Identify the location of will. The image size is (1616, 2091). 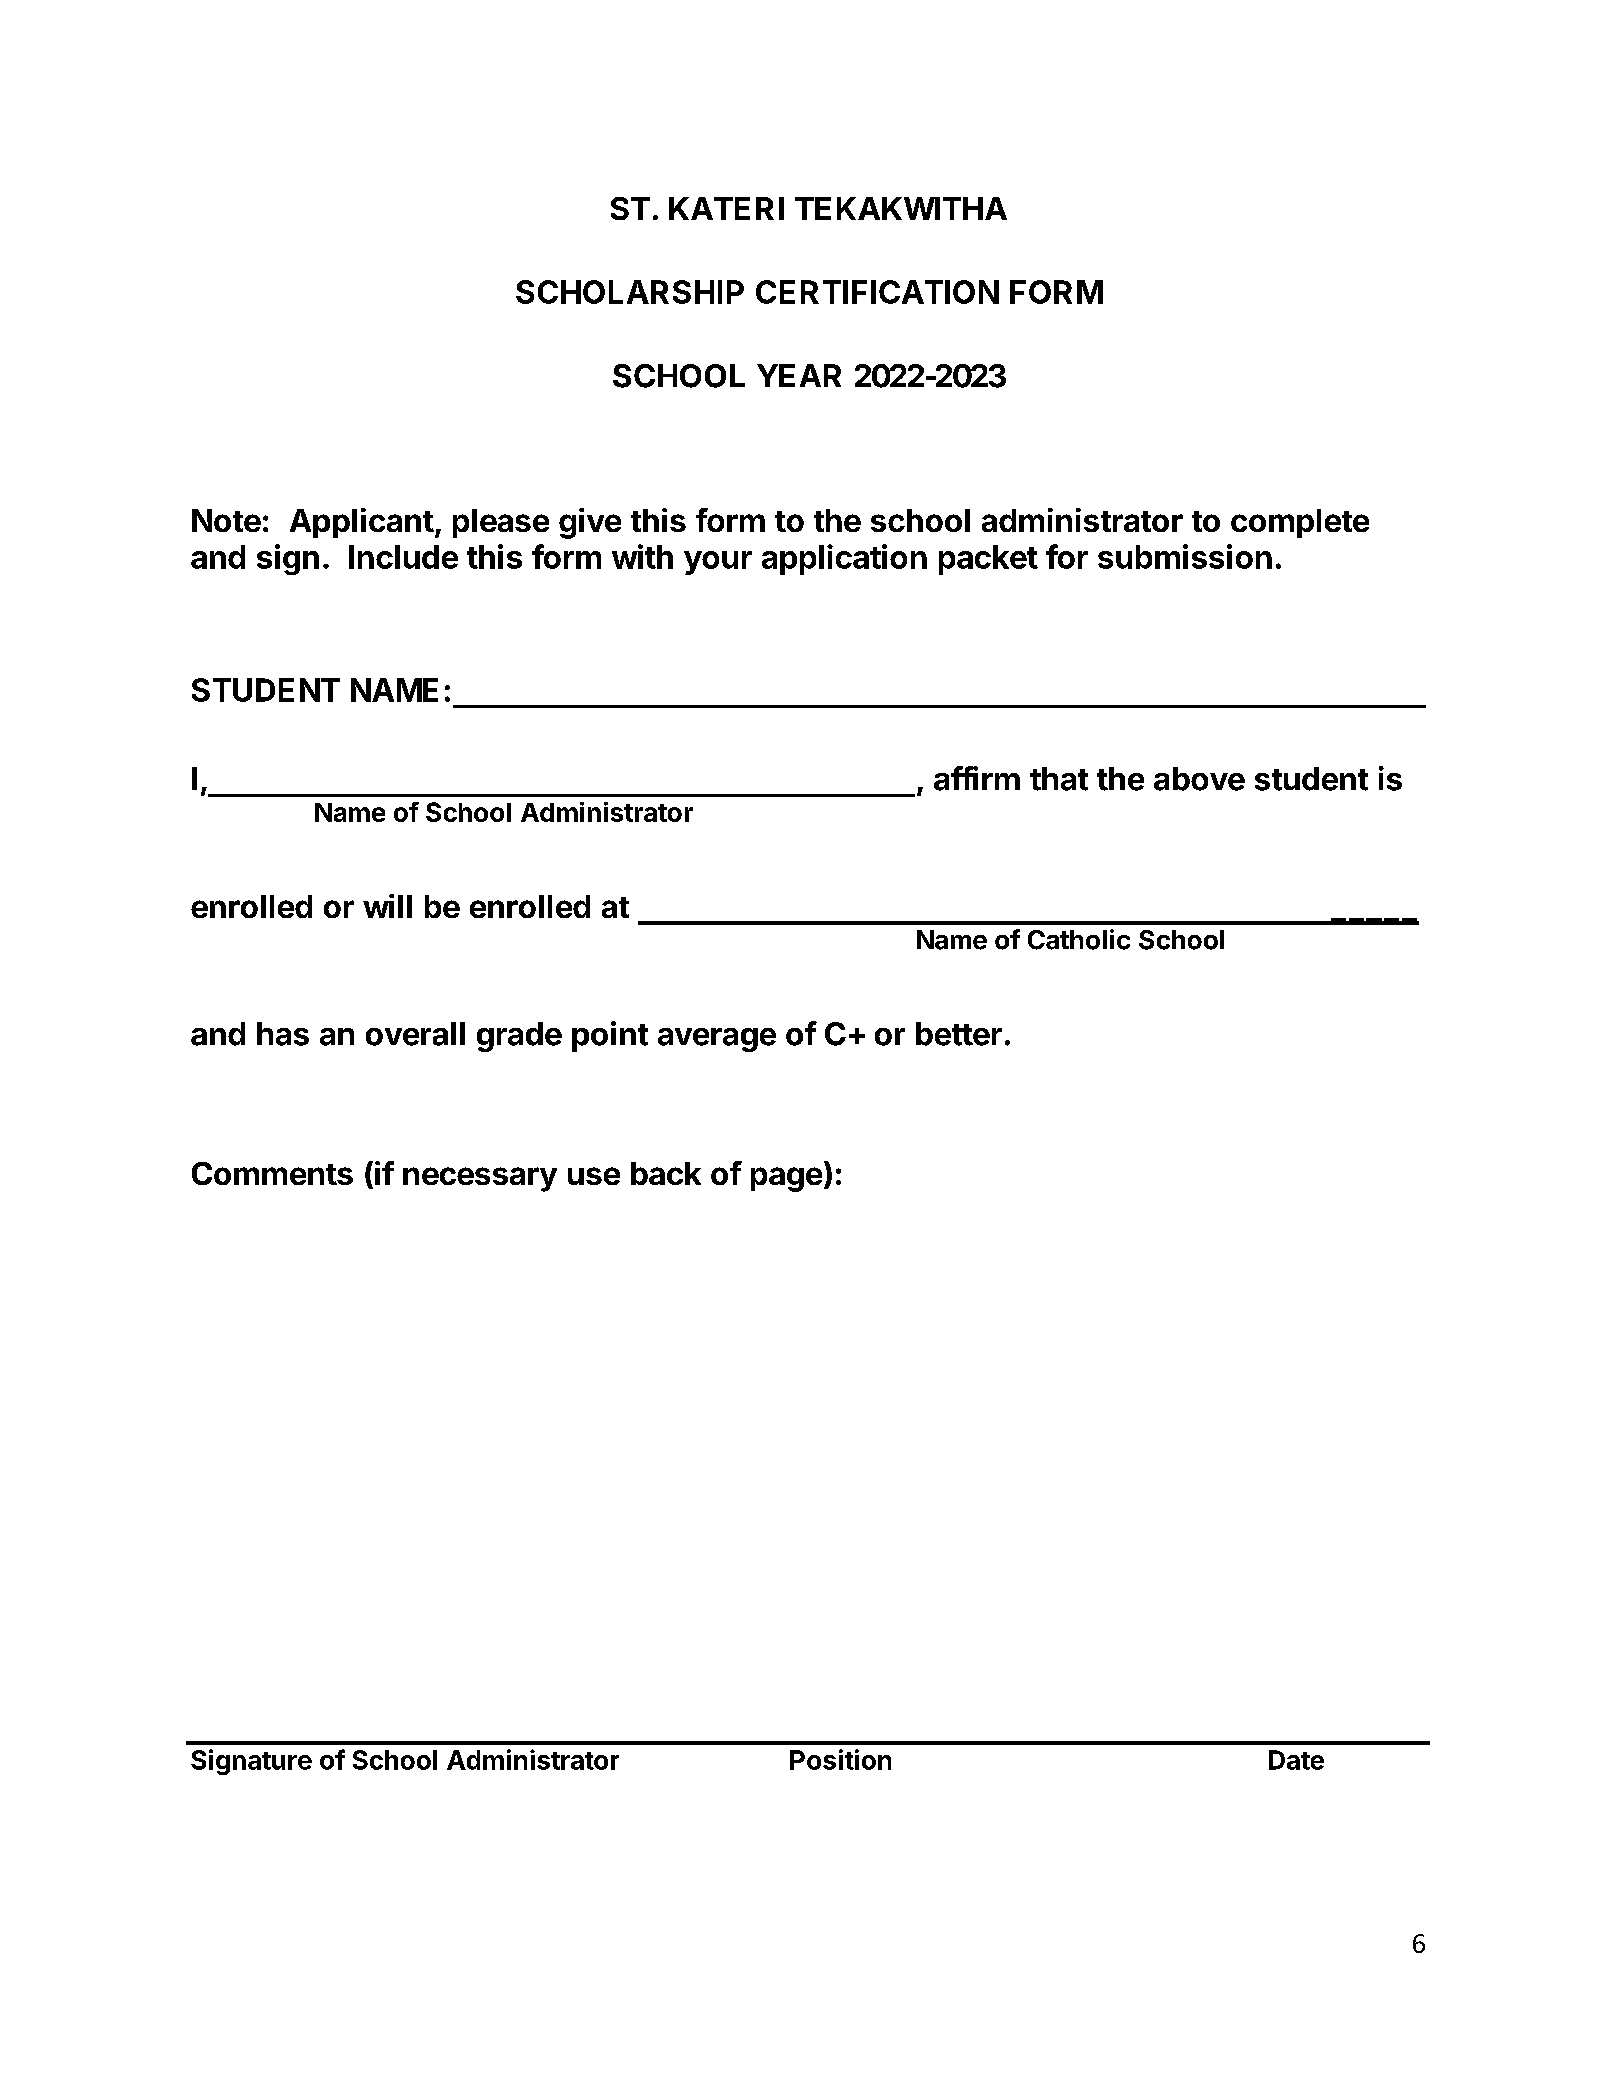
(387, 906).
